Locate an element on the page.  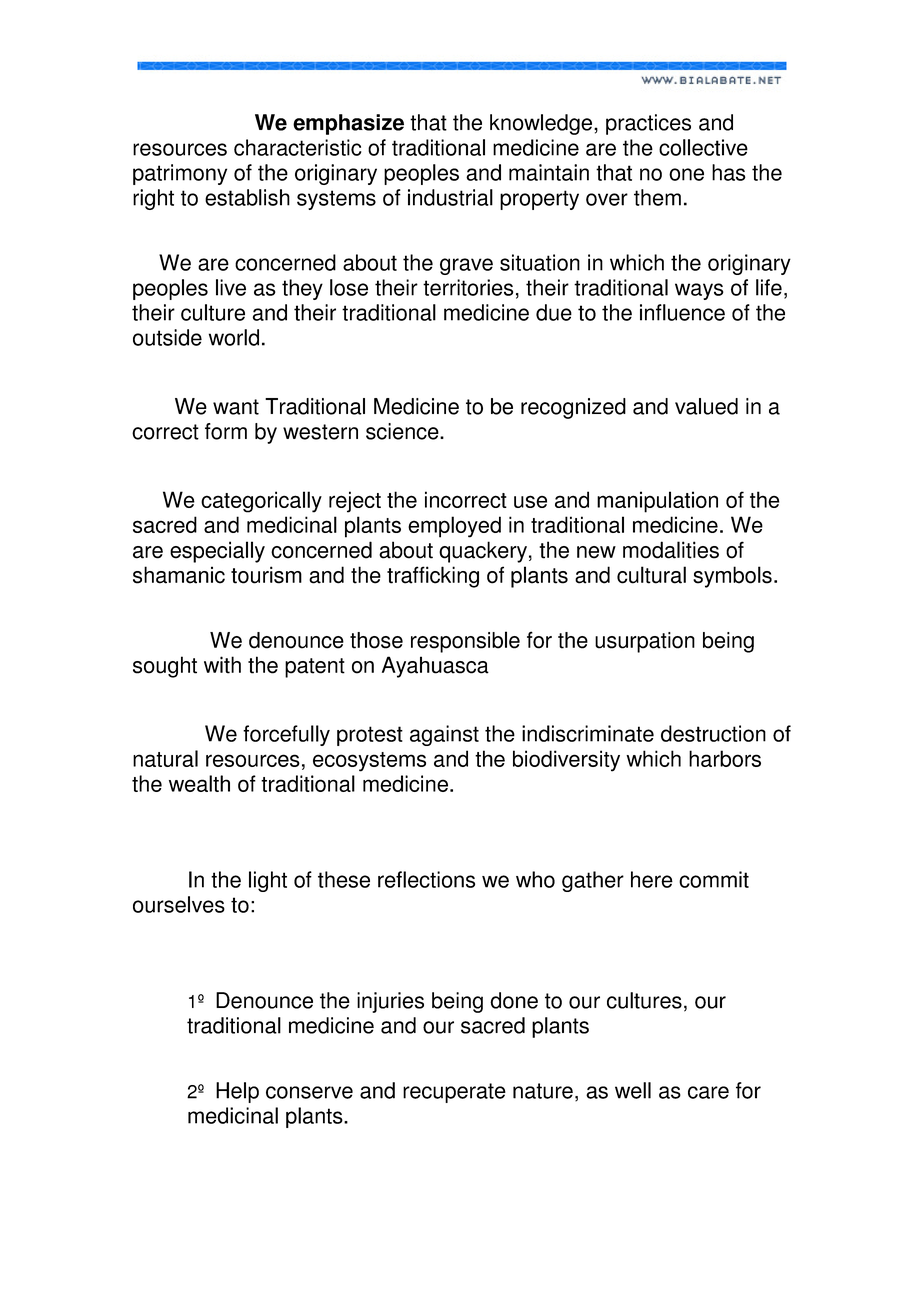
patrimony is located at coordinates (180, 174).
